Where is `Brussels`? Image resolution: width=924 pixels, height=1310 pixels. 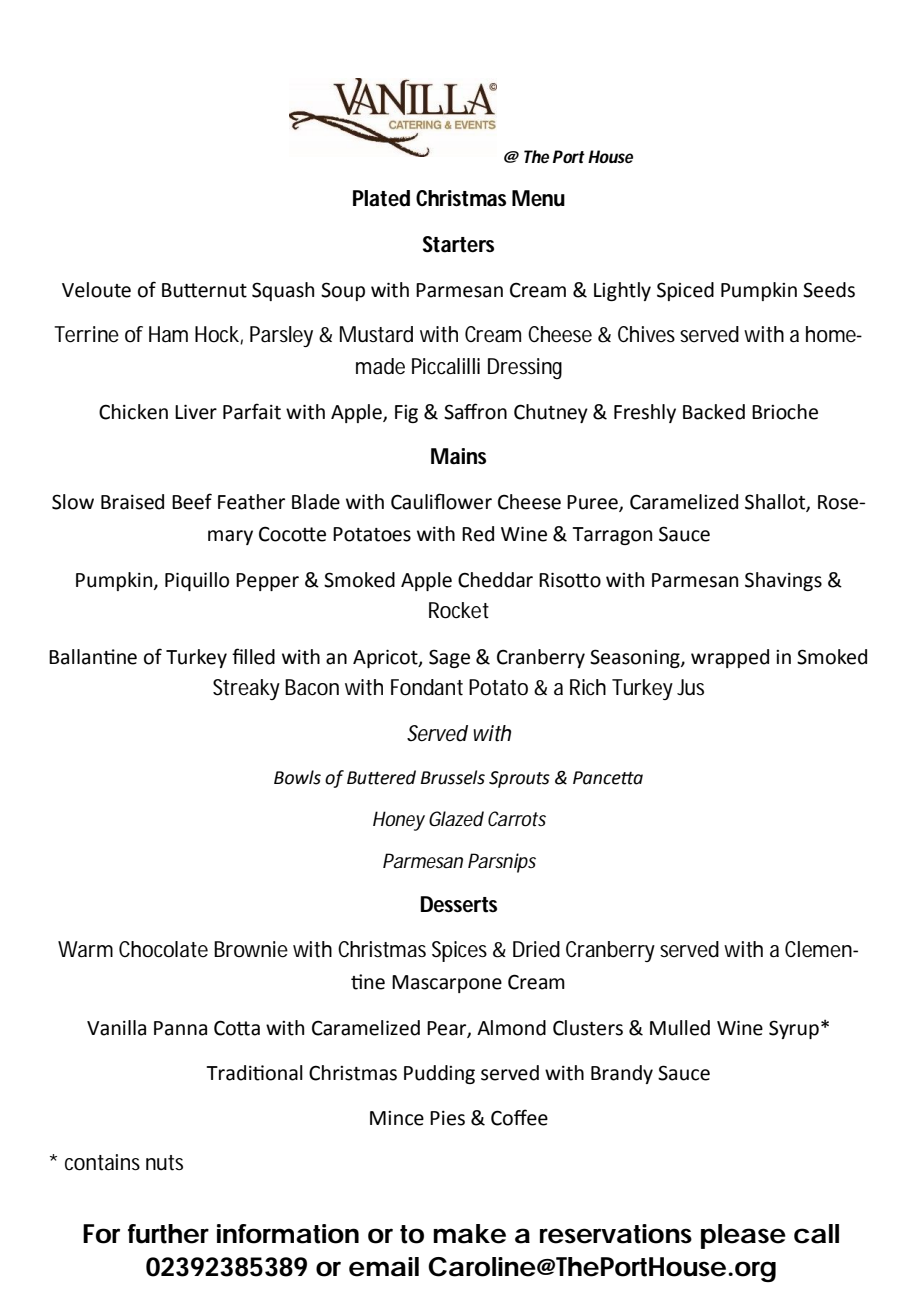
Brussels is located at coordinates (453, 777).
